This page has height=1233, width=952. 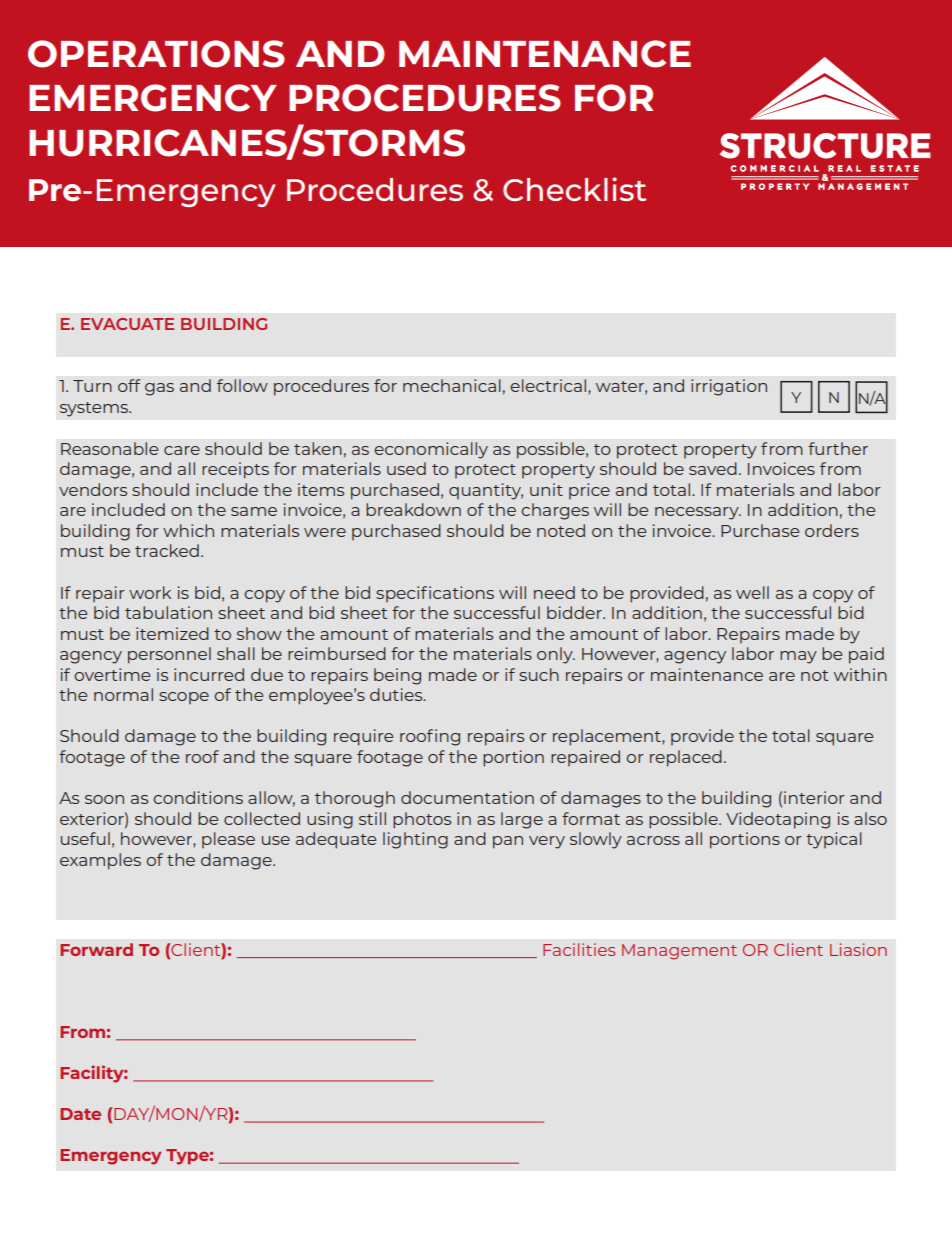 What do you see at coordinates (156, 54) in the page?
I see `OPERATIONS` at bounding box center [156, 54].
